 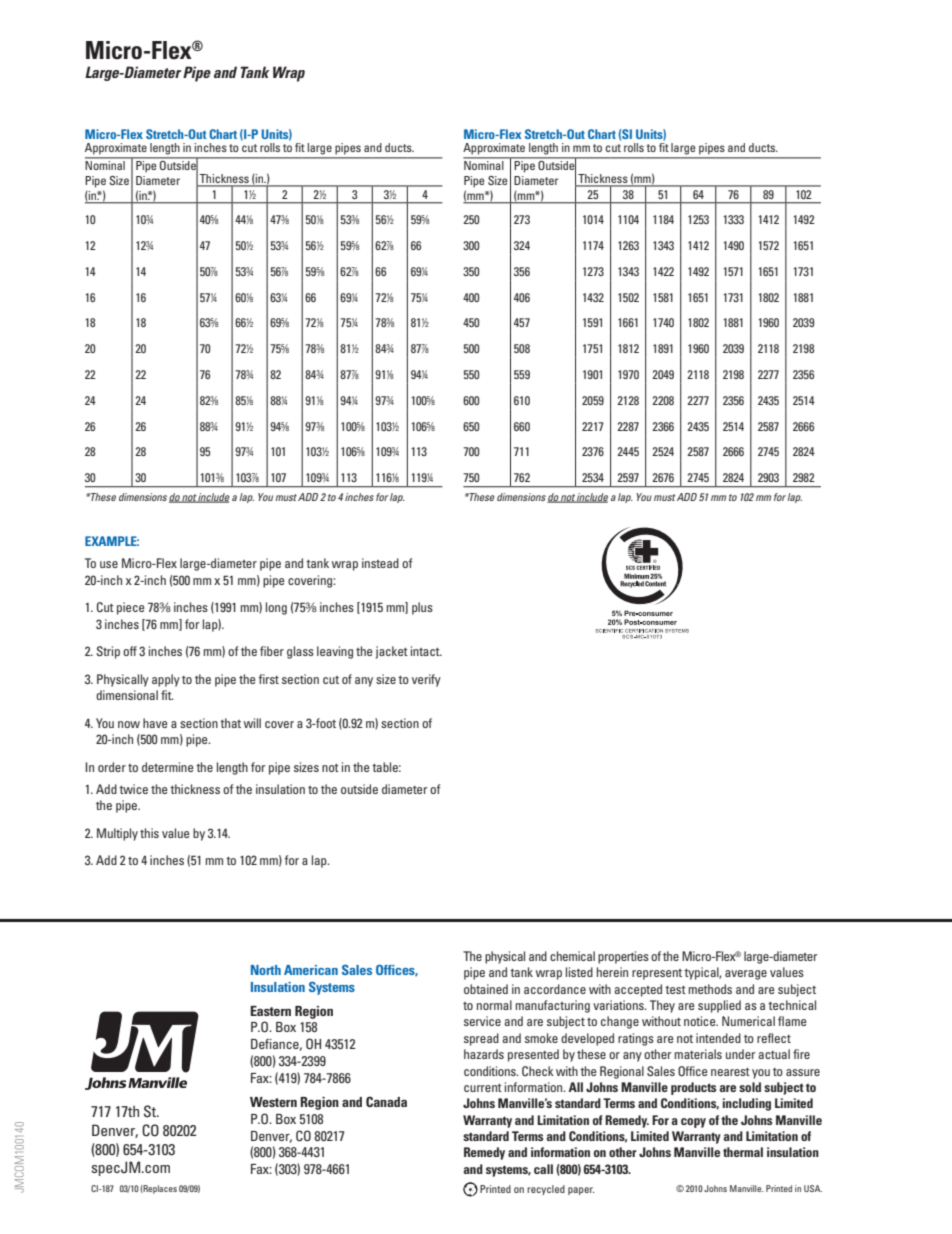 What do you see at coordinates (623, 957) in the page?
I see `properties` at bounding box center [623, 957].
